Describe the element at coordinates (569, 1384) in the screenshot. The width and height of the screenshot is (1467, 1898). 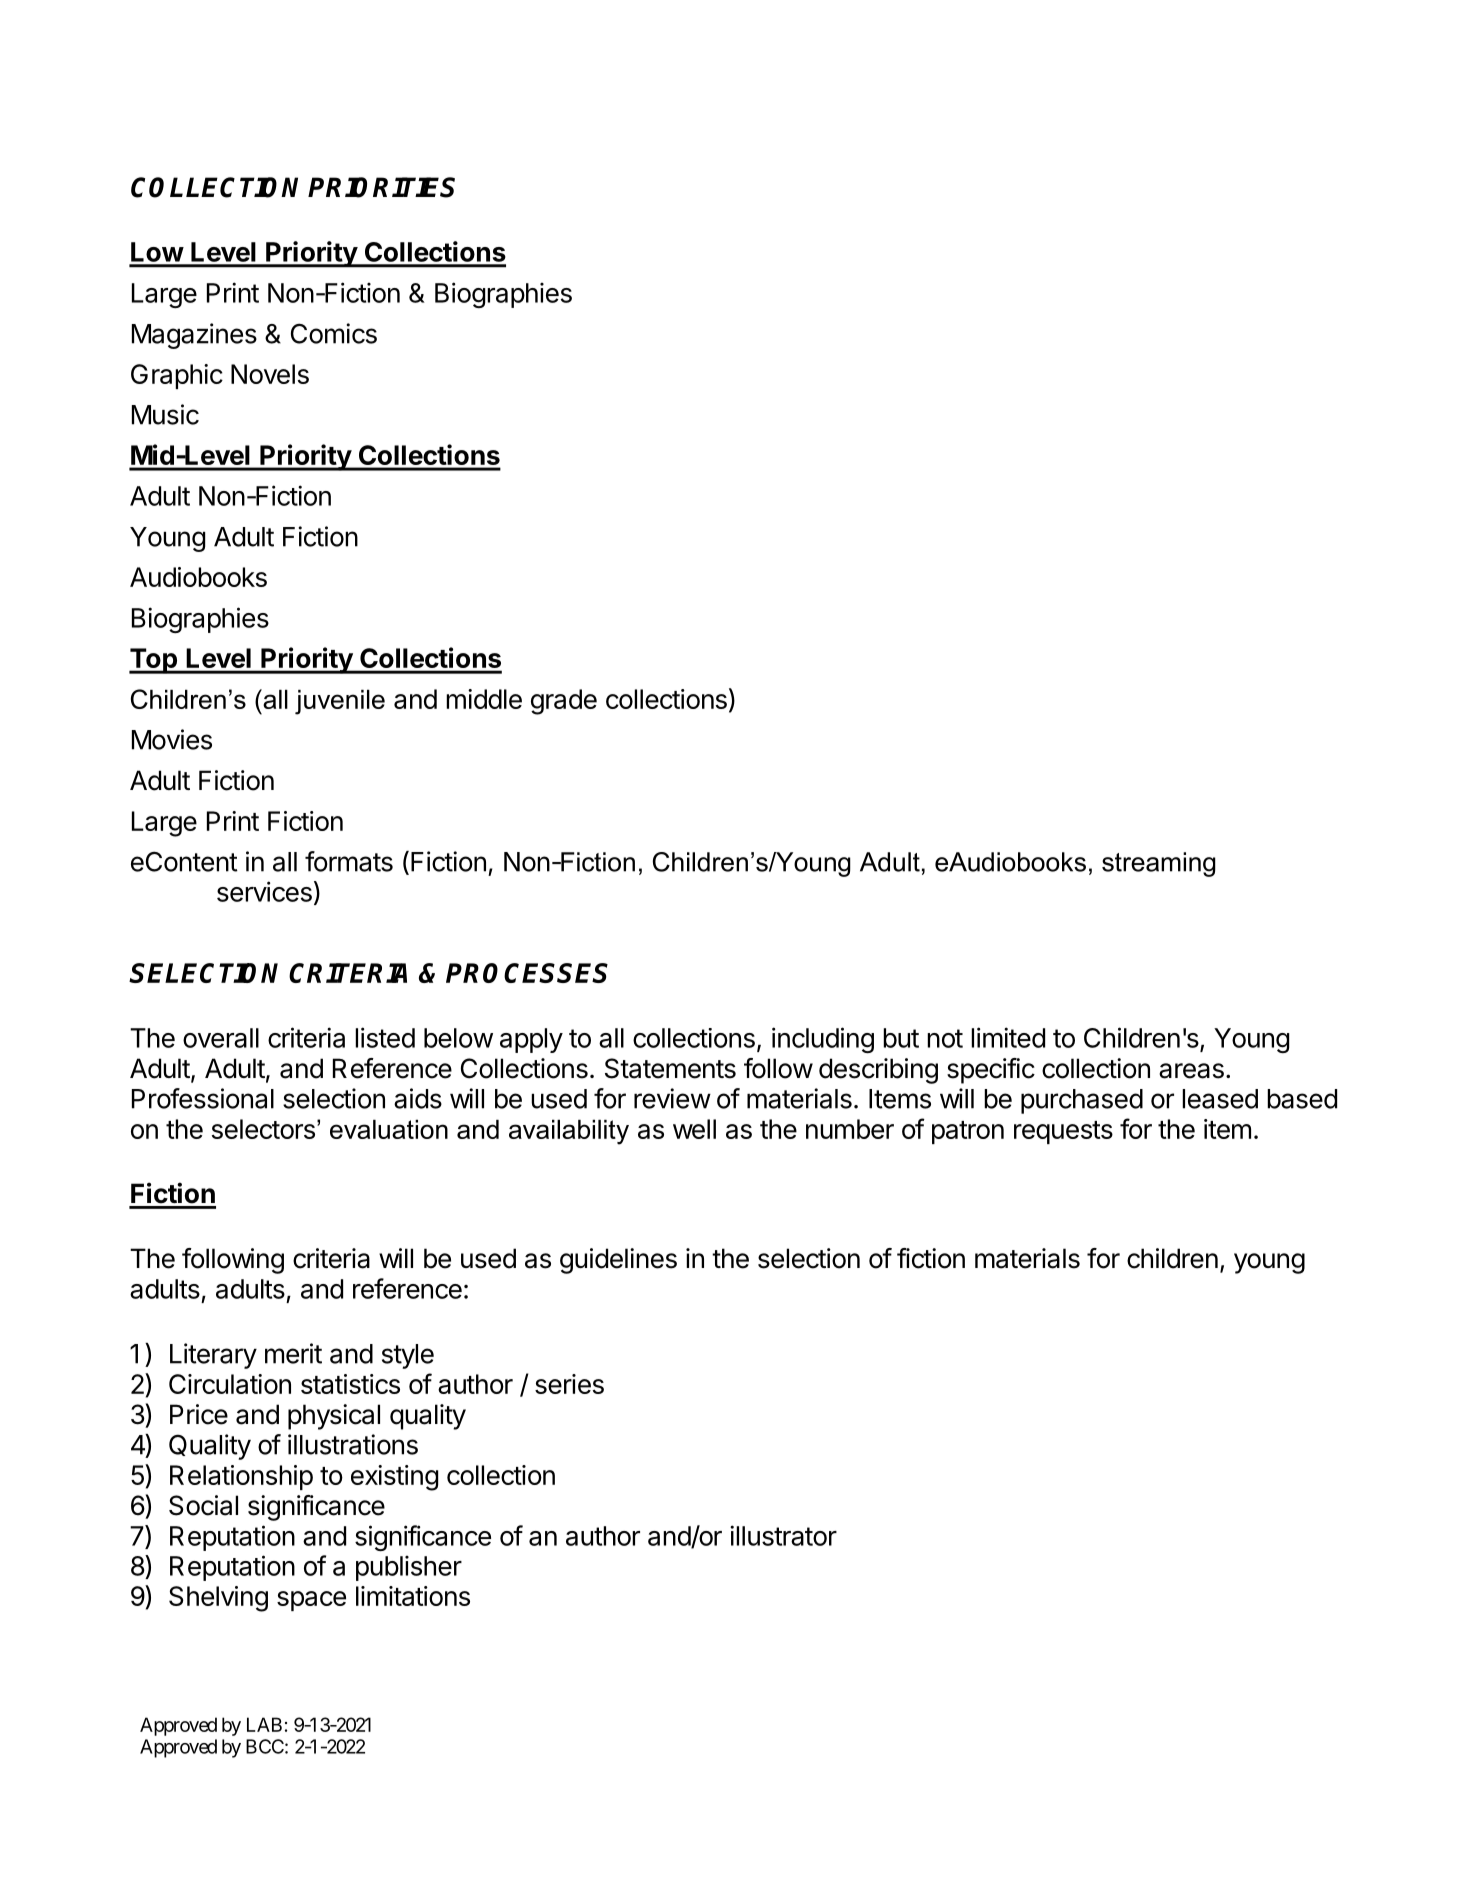
I see `series` at that location.
